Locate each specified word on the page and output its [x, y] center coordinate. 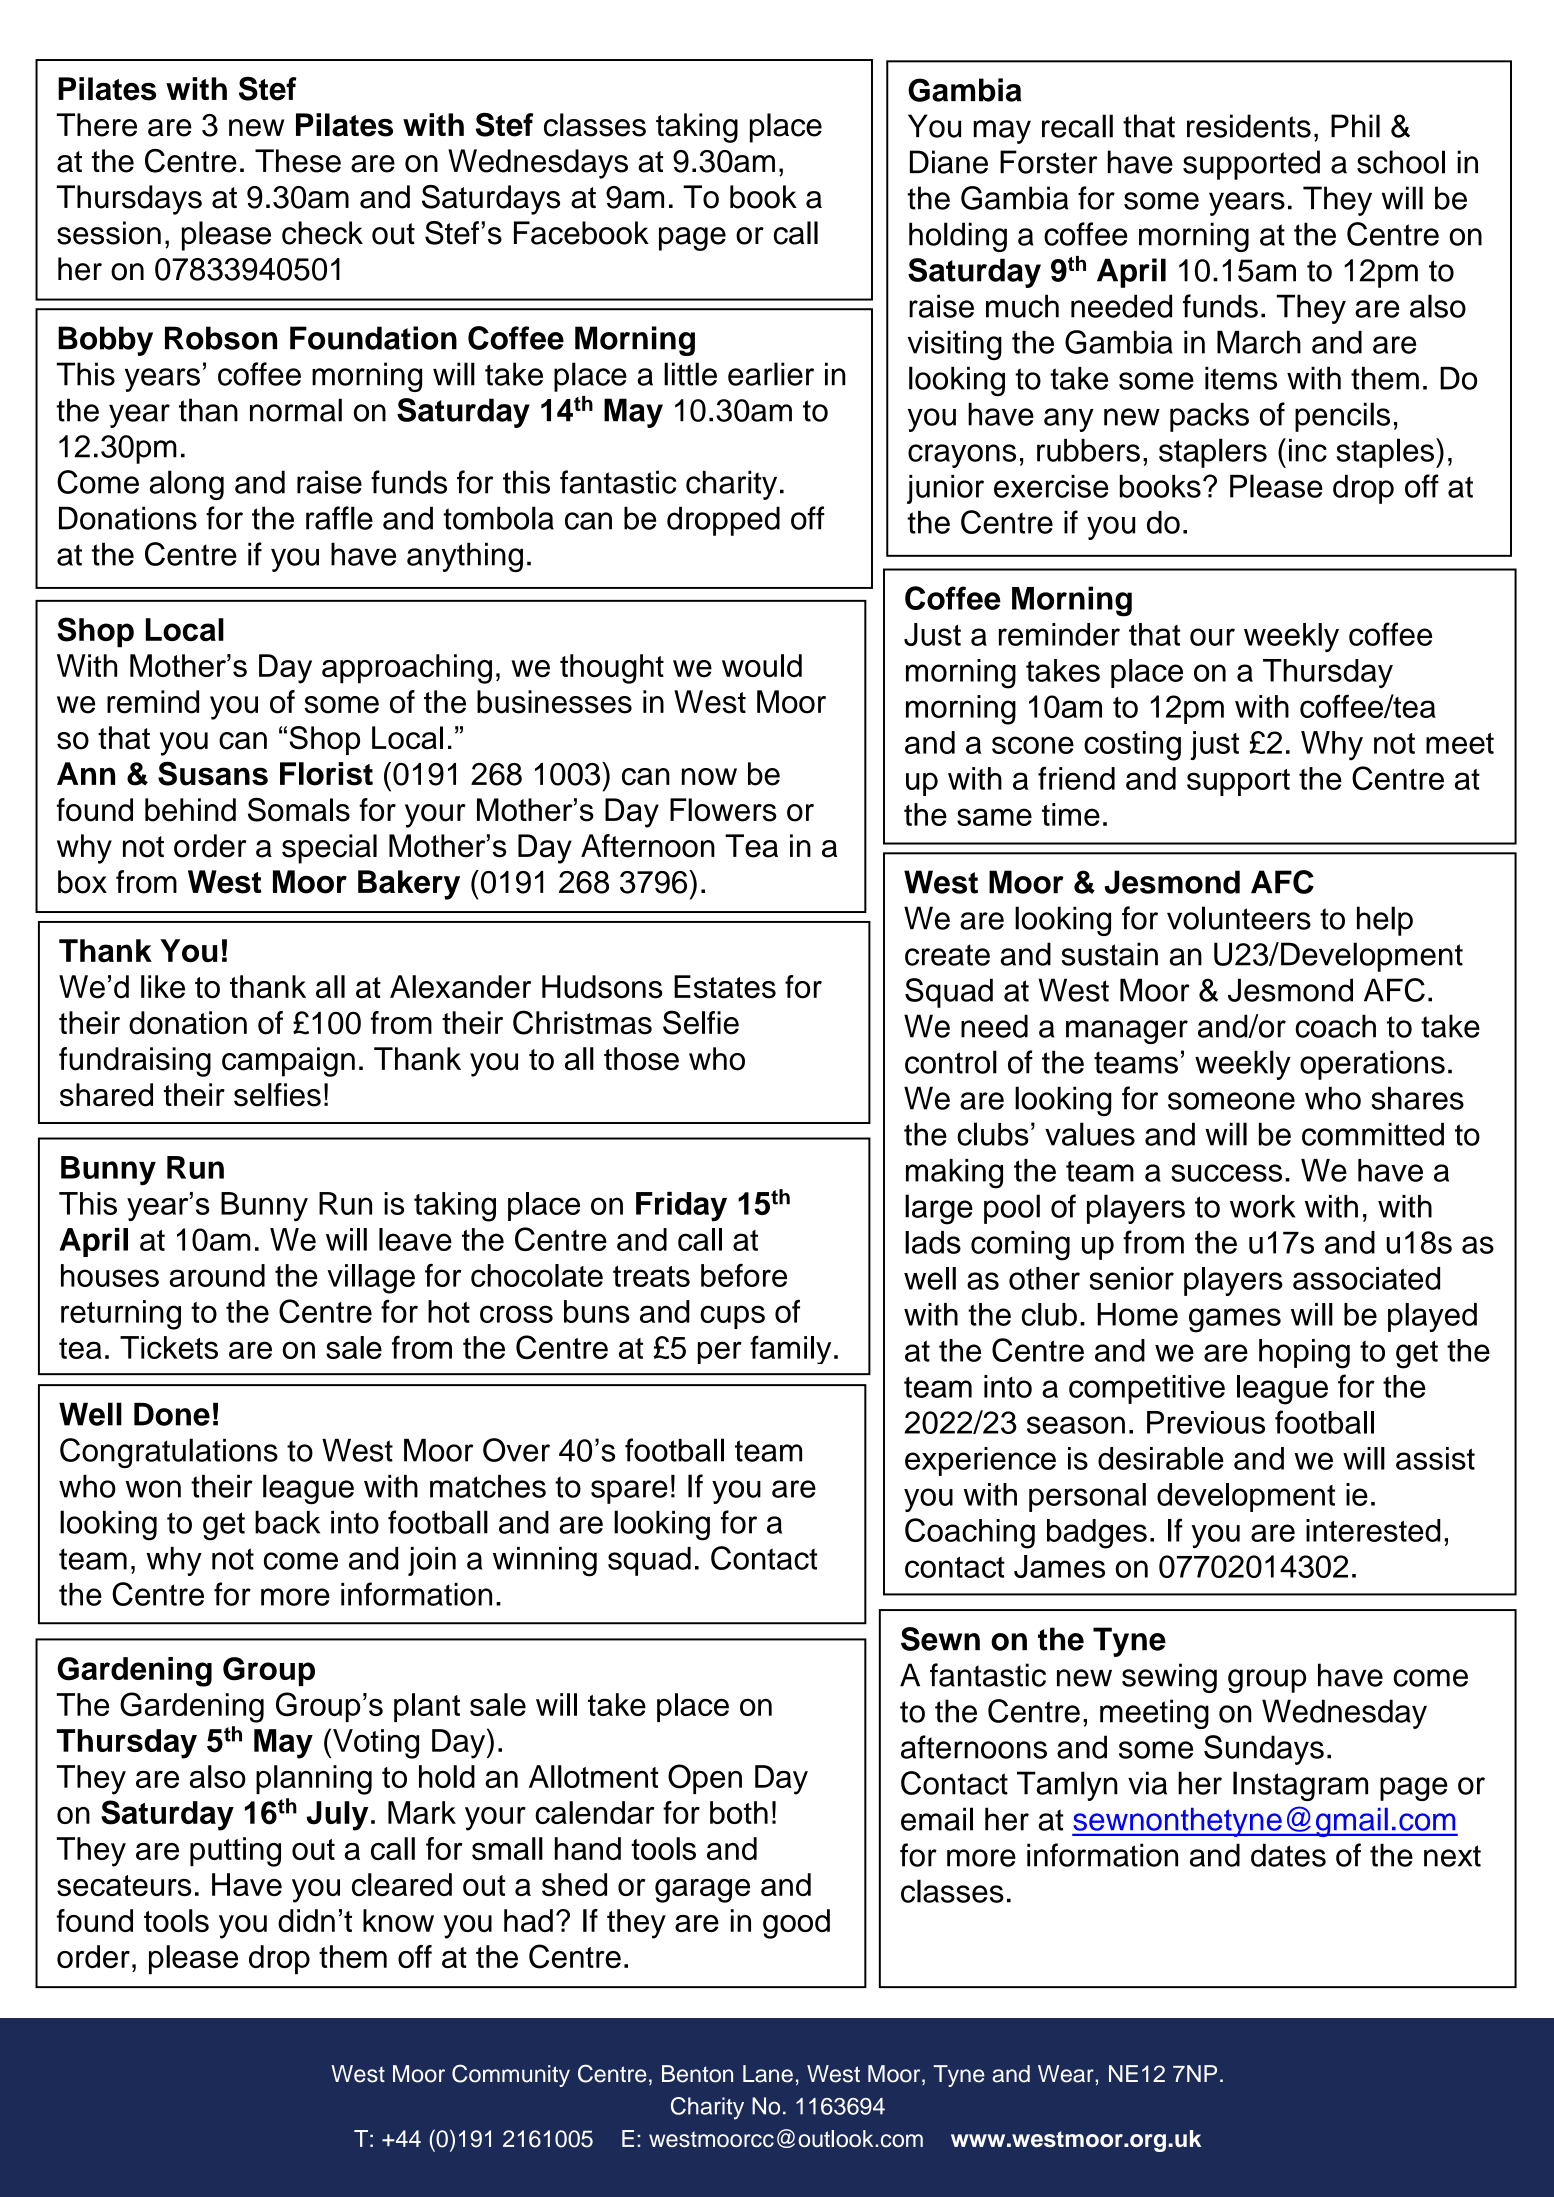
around [217, 1275]
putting [235, 1852]
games [1235, 1320]
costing [1132, 746]
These [298, 161]
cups [732, 1317]
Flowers [723, 810]
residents [1249, 126]
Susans [213, 773]
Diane [949, 162]
